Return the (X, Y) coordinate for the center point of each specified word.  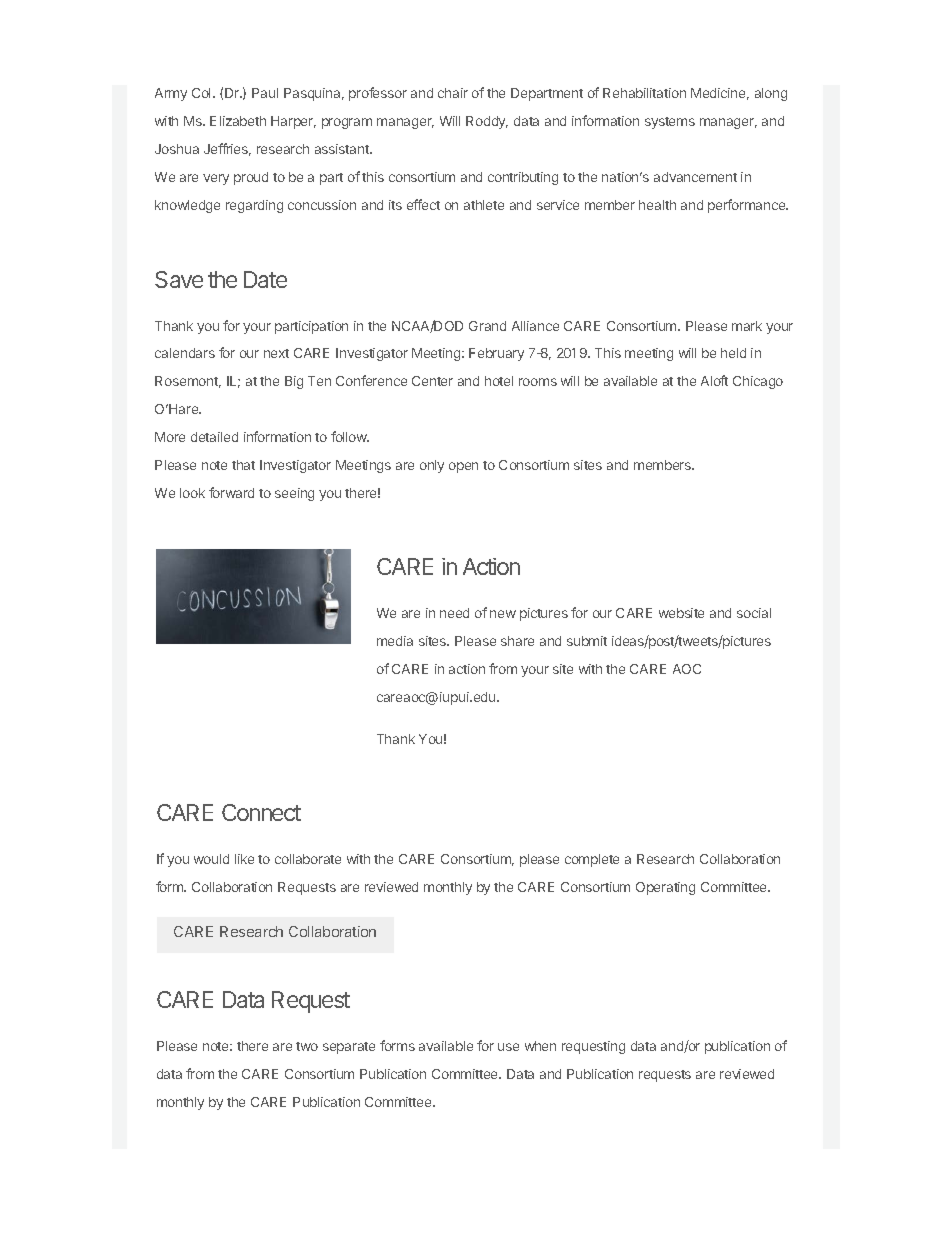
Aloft (714, 380)
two (307, 1046)
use (508, 1047)
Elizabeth (238, 121)
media (395, 641)
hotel (499, 381)
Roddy (487, 122)
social (754, 613)
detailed (214, 437)
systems (670, 123)
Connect (261, 812)
